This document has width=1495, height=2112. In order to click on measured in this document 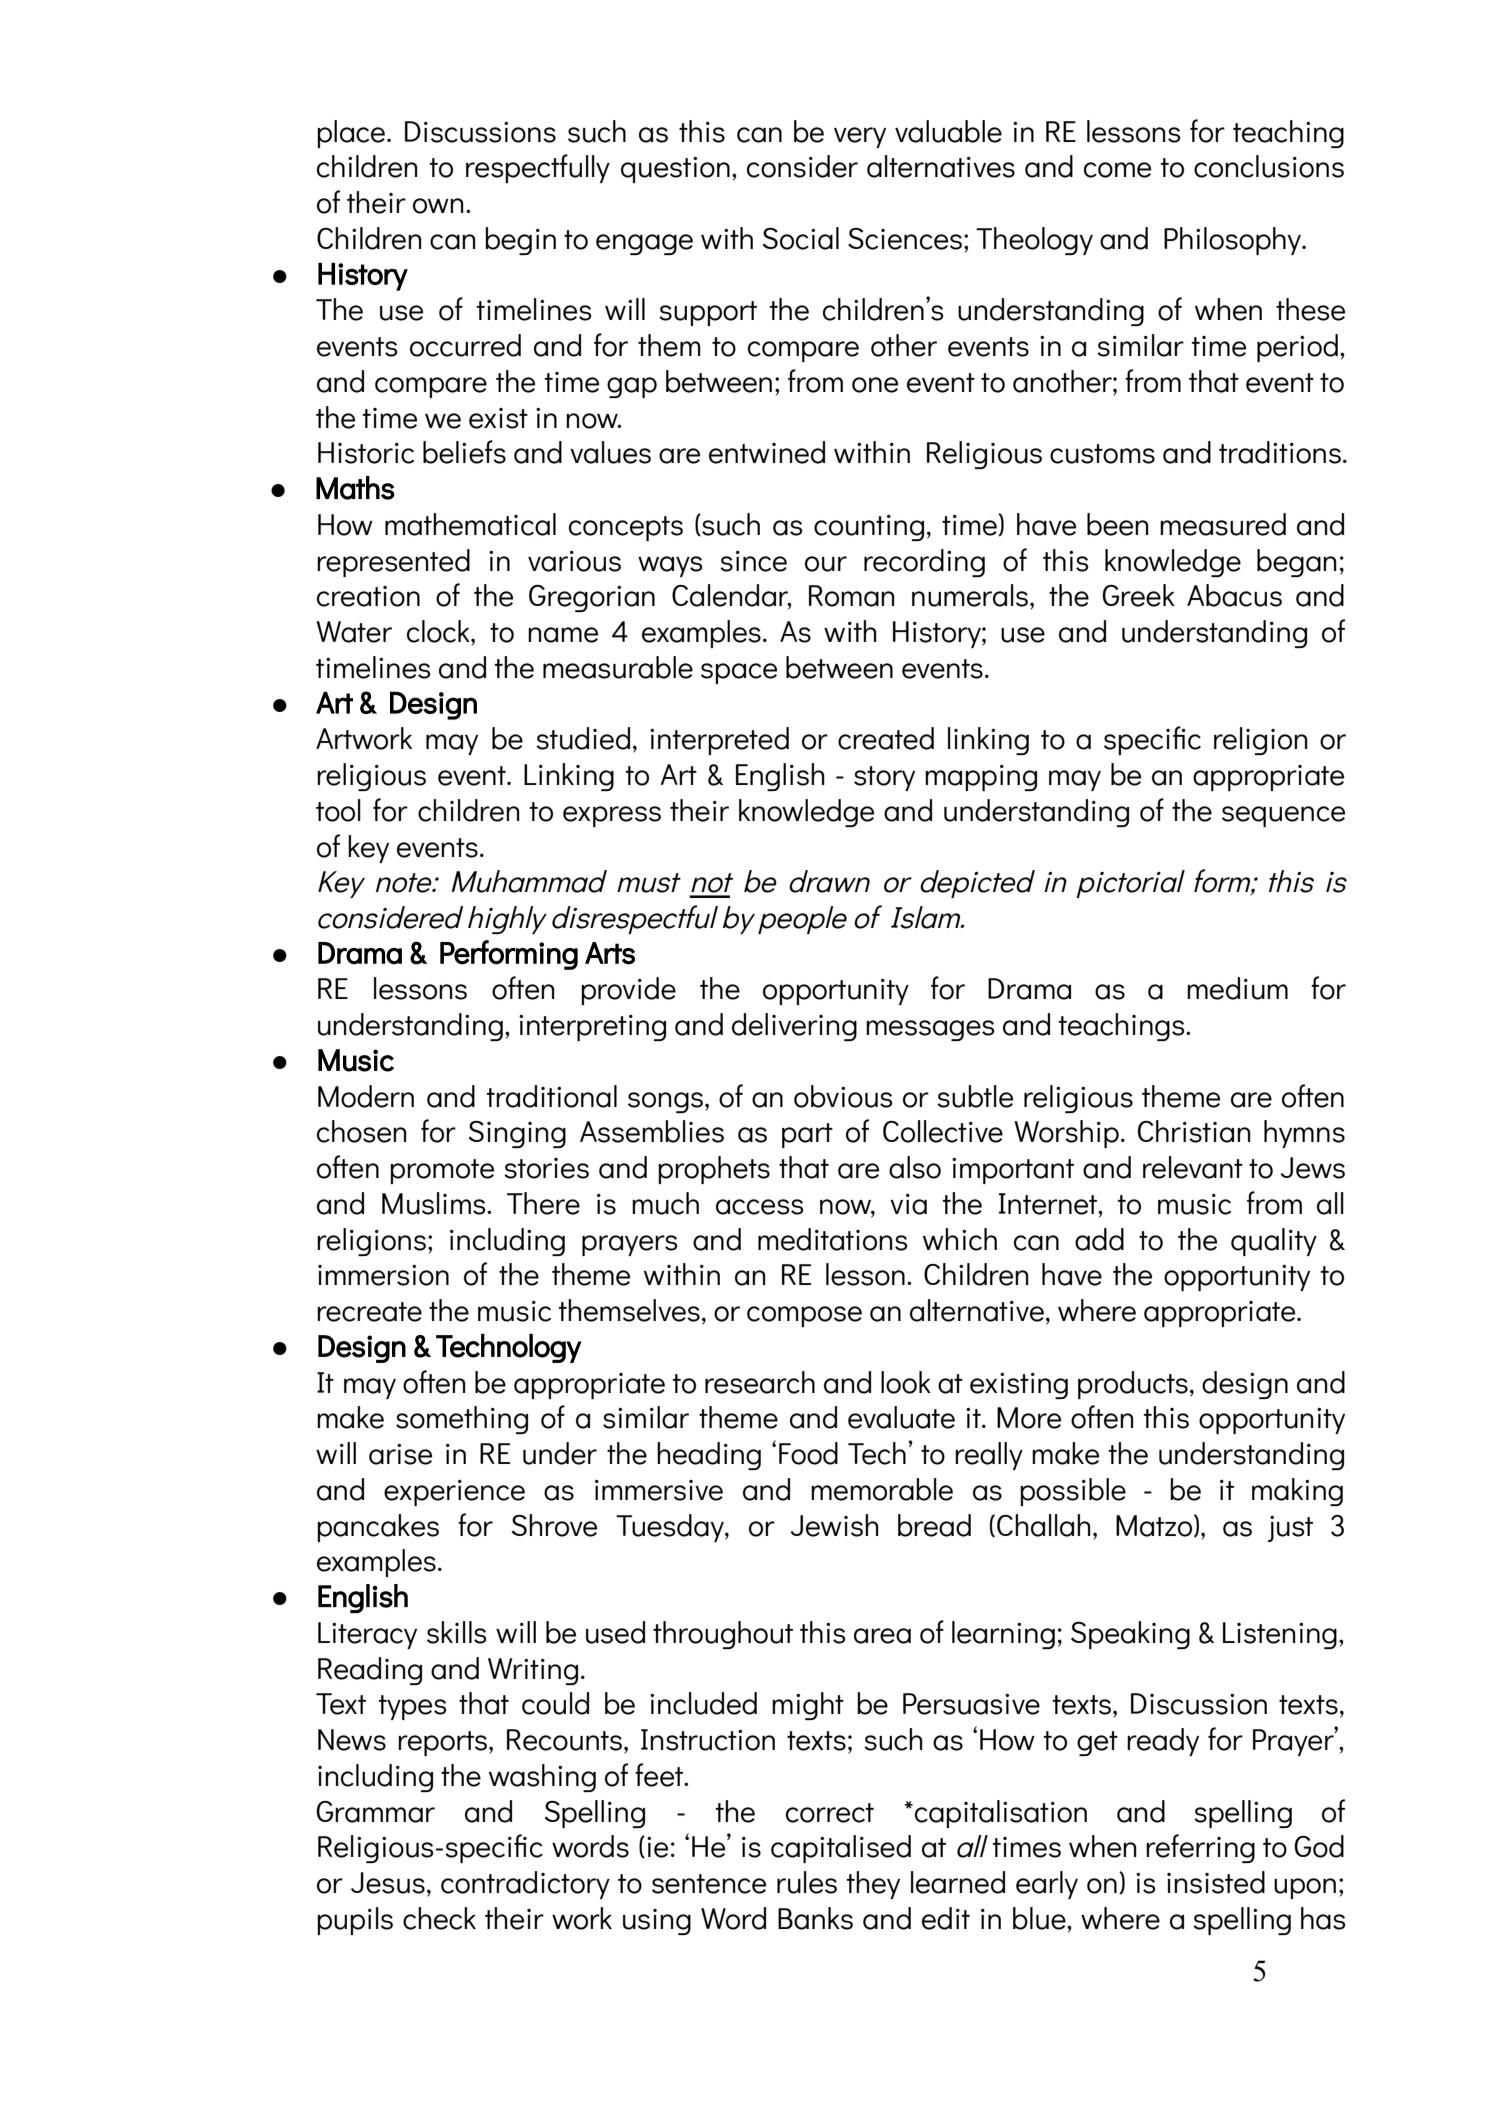, I will do `click(1223, 524)`.
